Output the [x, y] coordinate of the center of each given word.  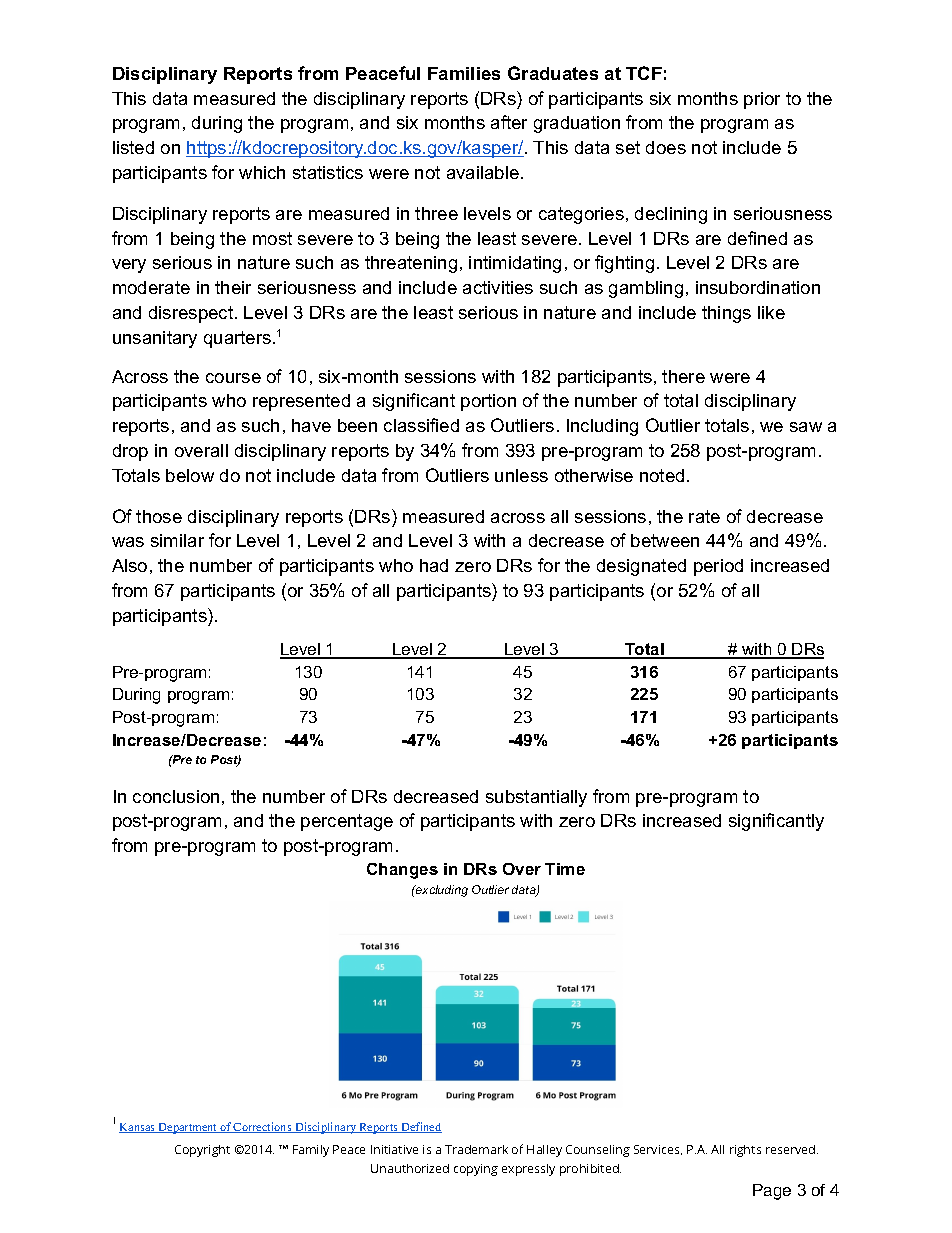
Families [464, 73]
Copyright [202, 1151]
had [434, 565]
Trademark [476, 1149]
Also [129, 565]
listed [133, 147]
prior [762, 100]
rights [745, 1151]
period [718, 567]
